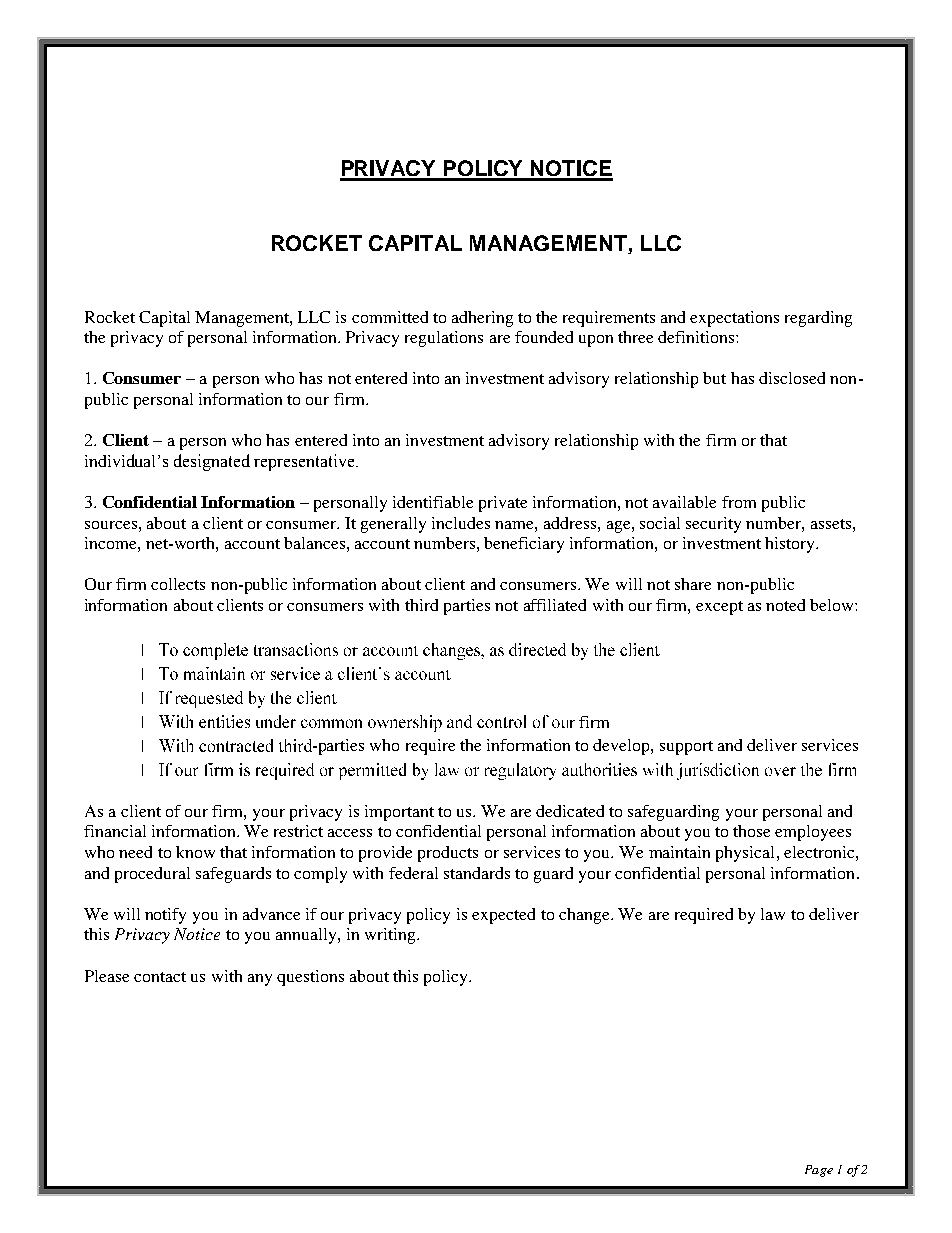 Image resolution: width=952 pixels, height=1233 pixels. Describe the element at coordinates (390, 317) in the screenshot. I see `committed` at that location.
